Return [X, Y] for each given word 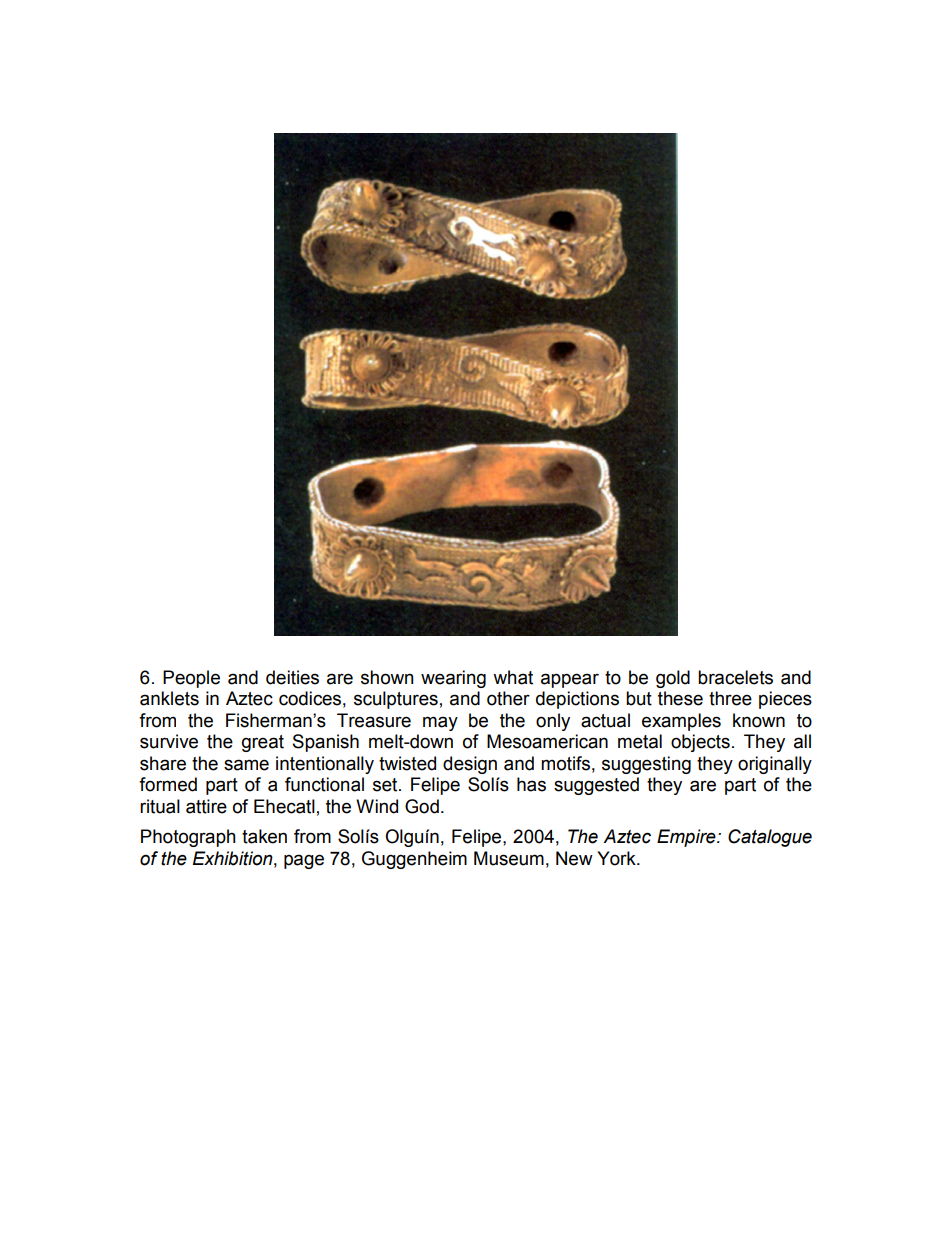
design [470, 765]
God [422, 806]
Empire [687, 838]
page [304, 861]
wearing [453, 679]
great [263, 743]
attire [206, 806]
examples [681, 722]
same [246, 765]
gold [673, 679]
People [191, 679]
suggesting [646, 765]
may [440, 723]
